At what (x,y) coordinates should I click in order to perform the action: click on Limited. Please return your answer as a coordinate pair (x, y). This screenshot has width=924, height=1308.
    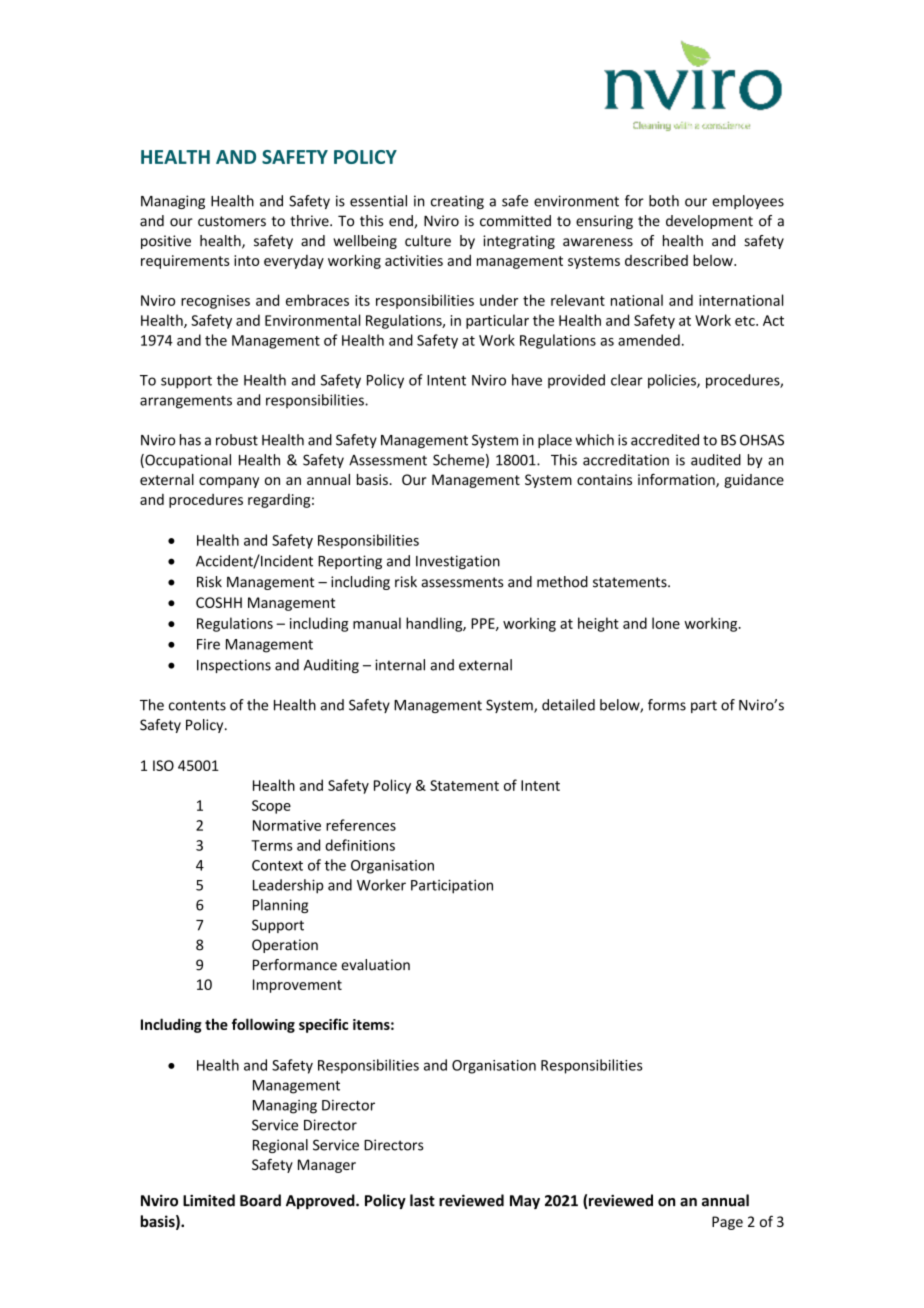
    Looking at the image, I should click on (209, 1200).
